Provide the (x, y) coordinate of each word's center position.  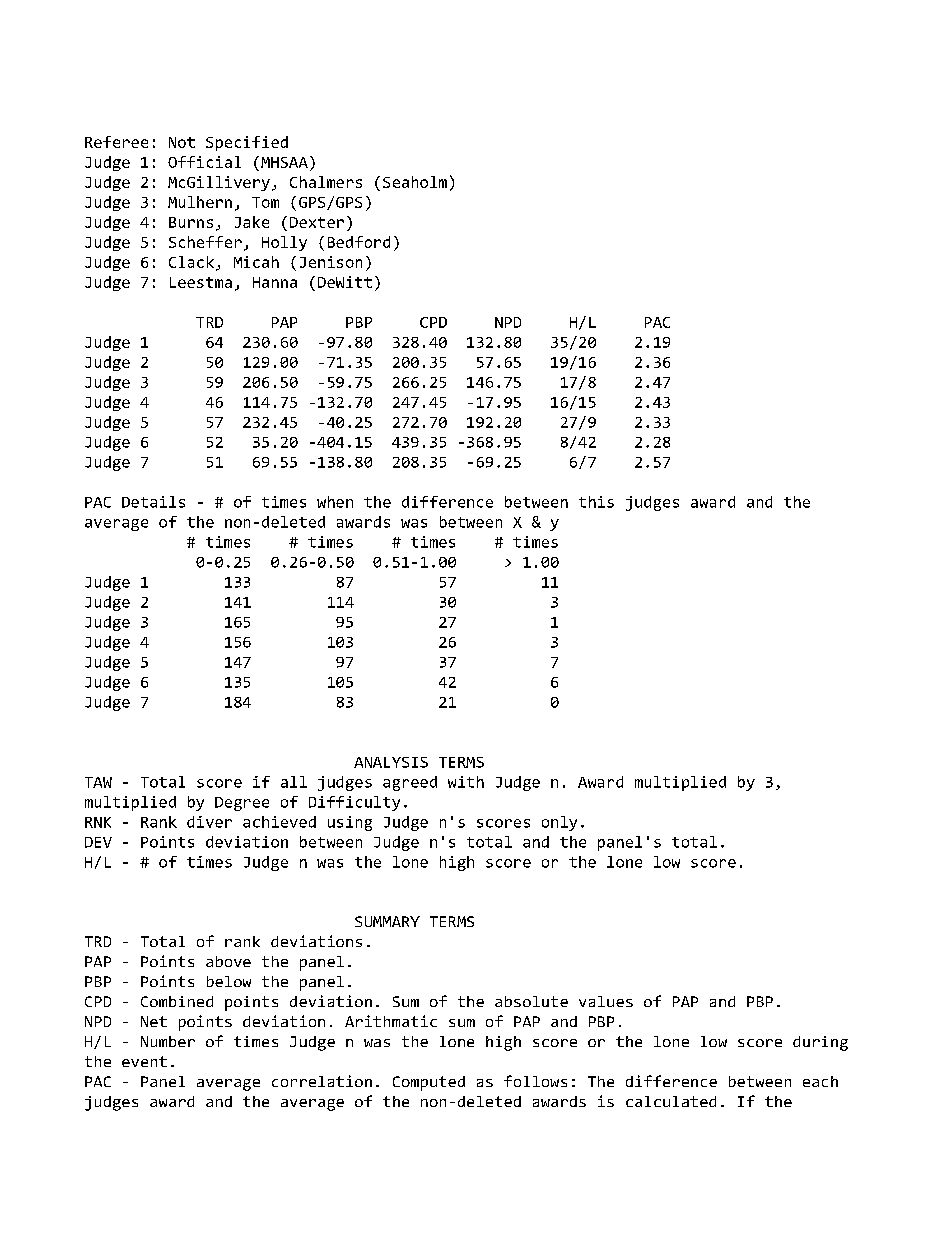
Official (204, 162)
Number (168, 1041)
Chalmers (326, 182)
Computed (429, 1083)
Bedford (359, 242)
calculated (671, 1101)
